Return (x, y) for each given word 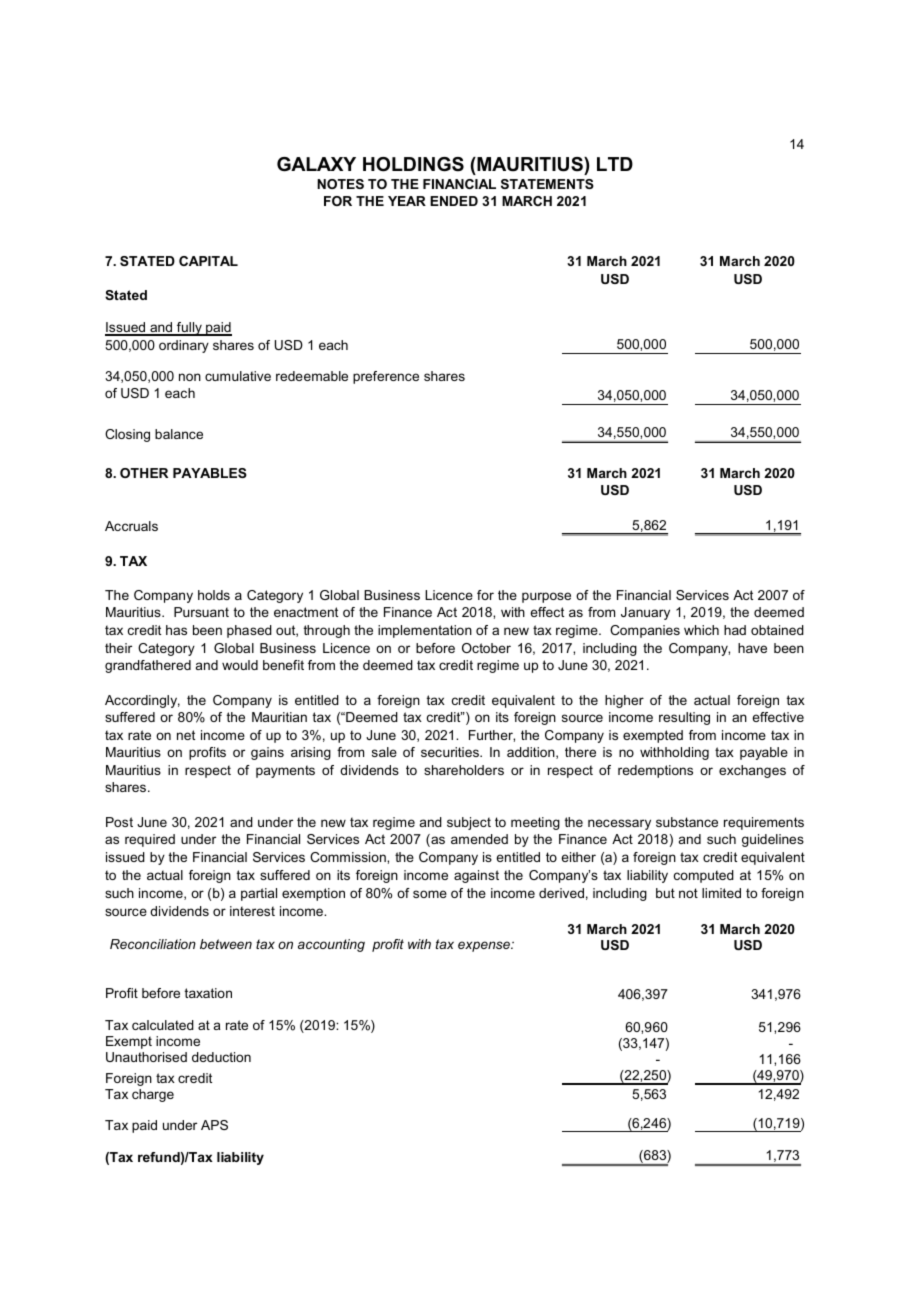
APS (214, 1125)
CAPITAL (208, 261)
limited (721, 893)
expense (485, 946)
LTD (615, 164)
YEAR (407, 201)
